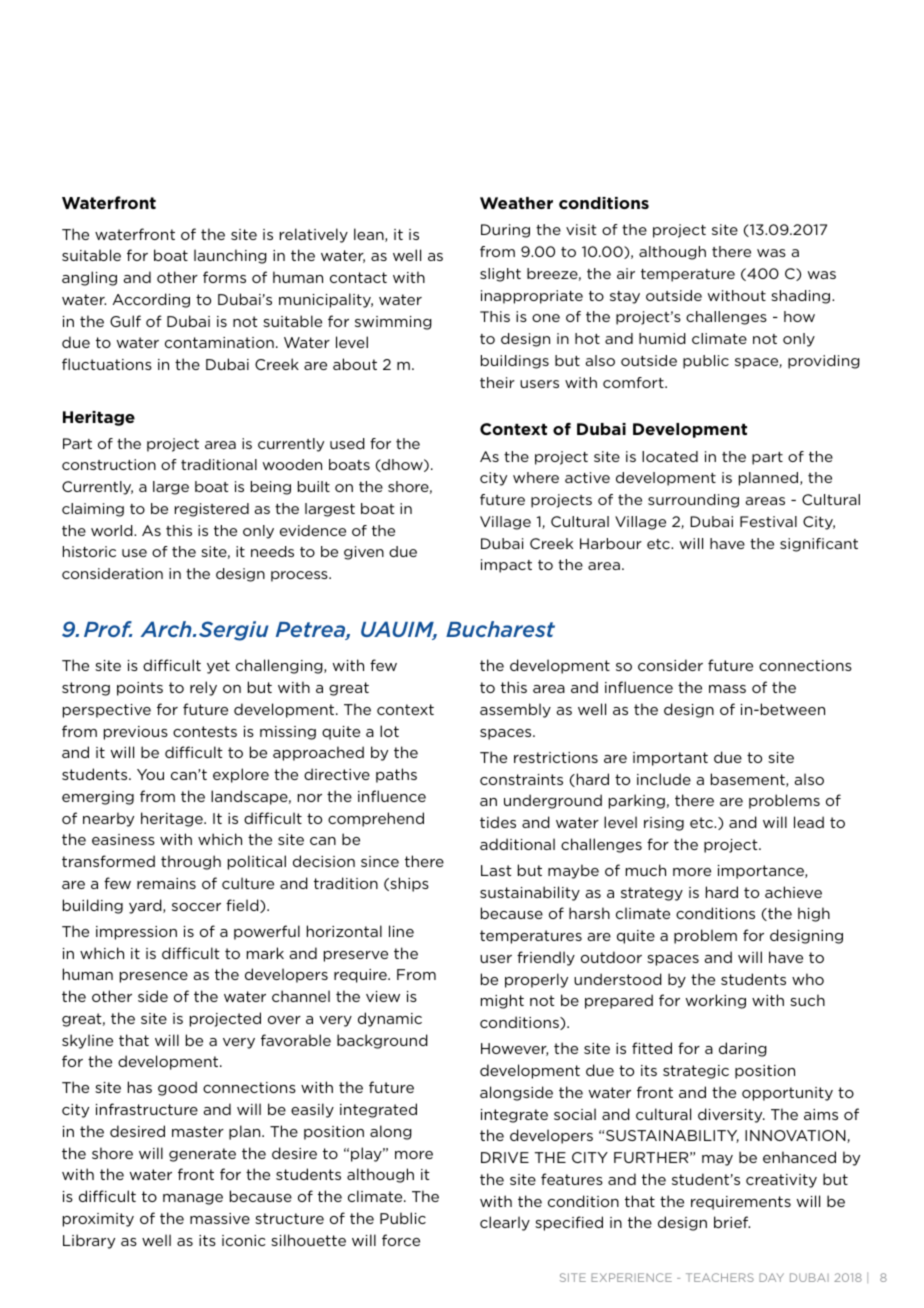  I want to click on surrounding, so click(693, 501).
